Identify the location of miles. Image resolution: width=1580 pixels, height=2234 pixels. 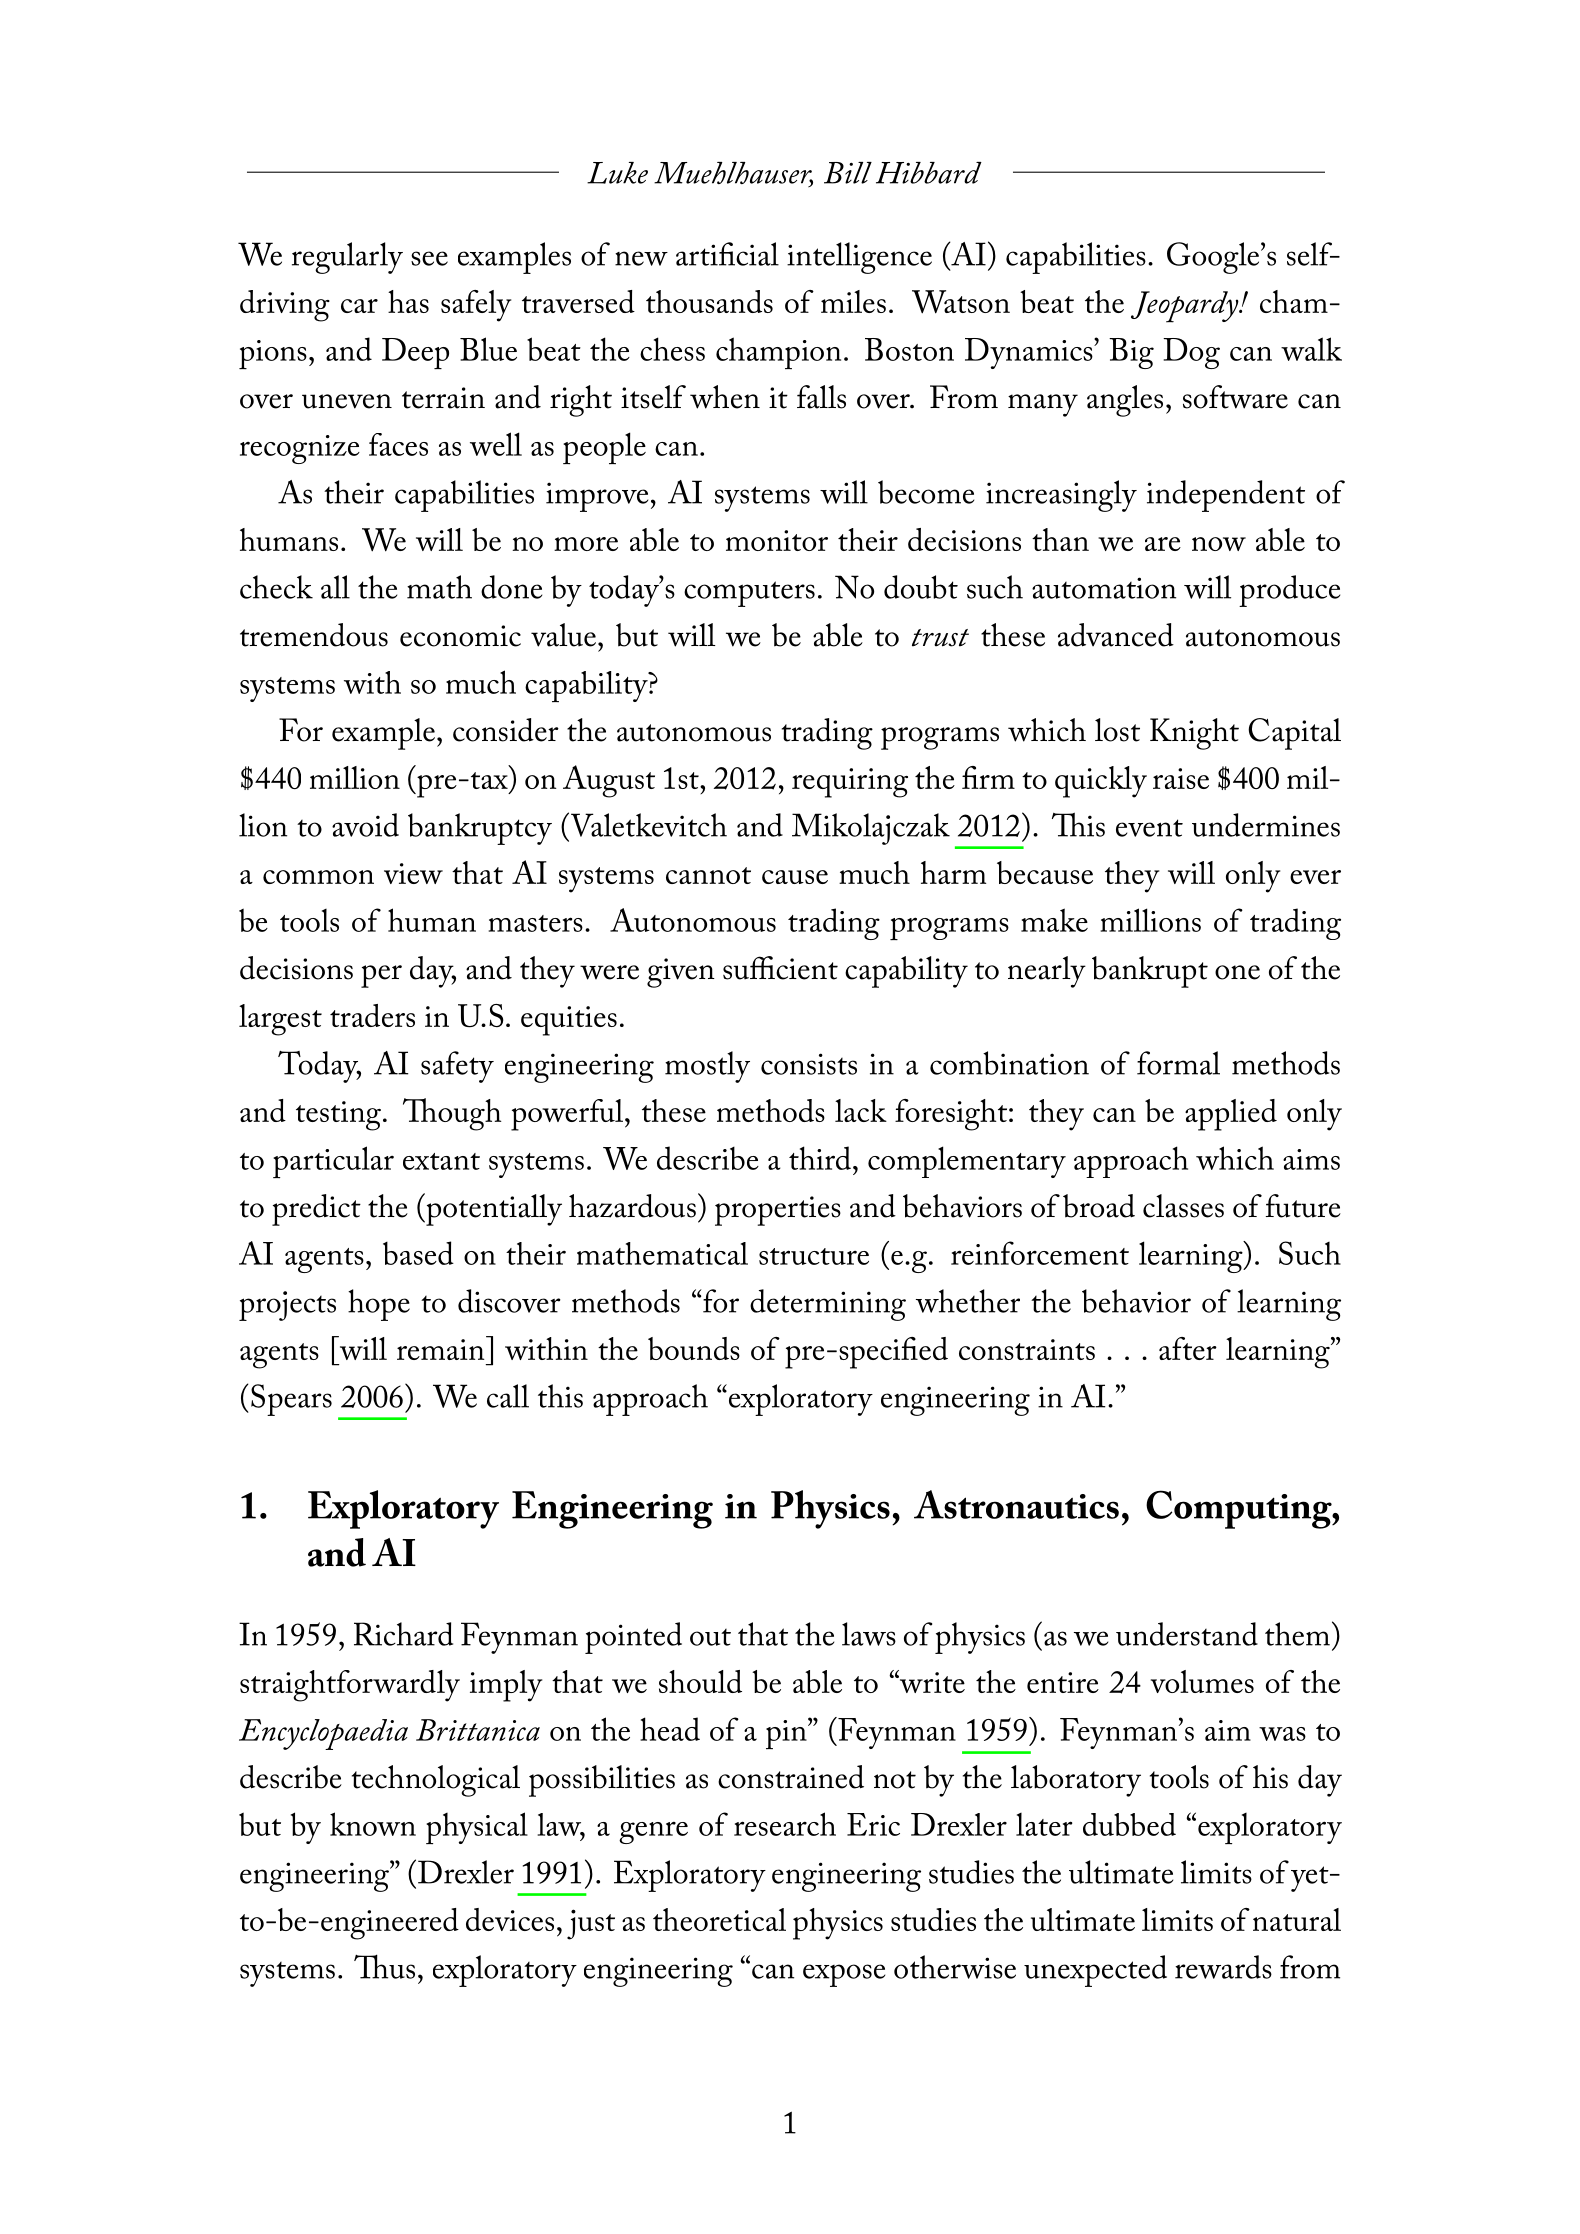
(853, 301).
